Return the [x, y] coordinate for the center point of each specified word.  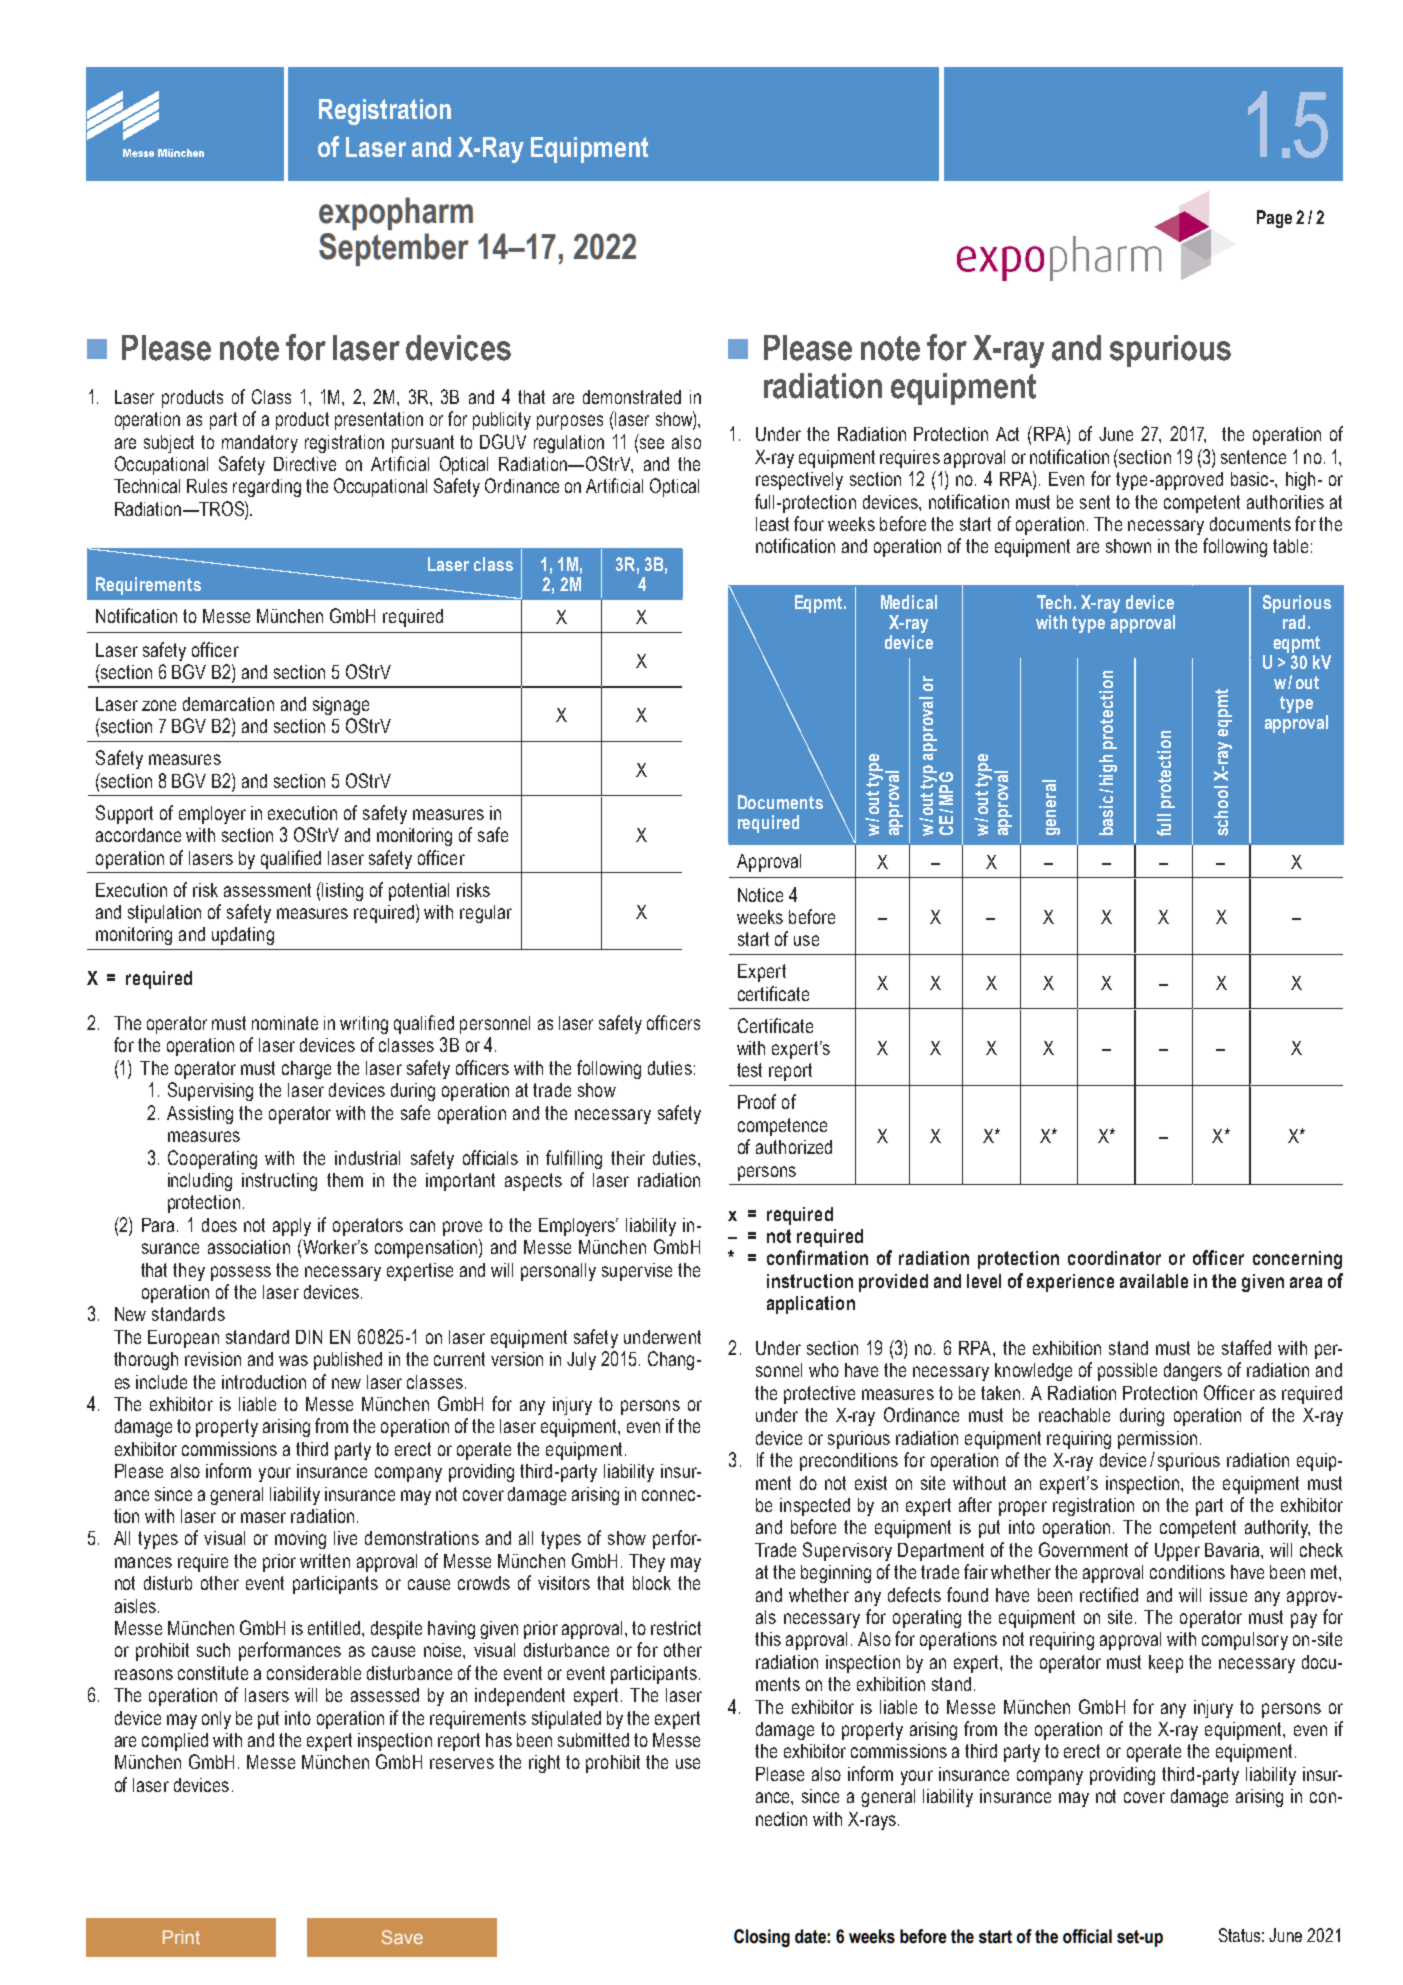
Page [1274, 219]
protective [819, 1395]
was [293, 1360]
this [768, 1639]
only [216, 1720]
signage [341, 706]
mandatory [260, 444]
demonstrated [632, 397]
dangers [1193, 1372]
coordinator [1114, 1258]
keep [1166, 1664]
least [772, 524]
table [1290, 546]
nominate [285, 1023]
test [749, 1070]
